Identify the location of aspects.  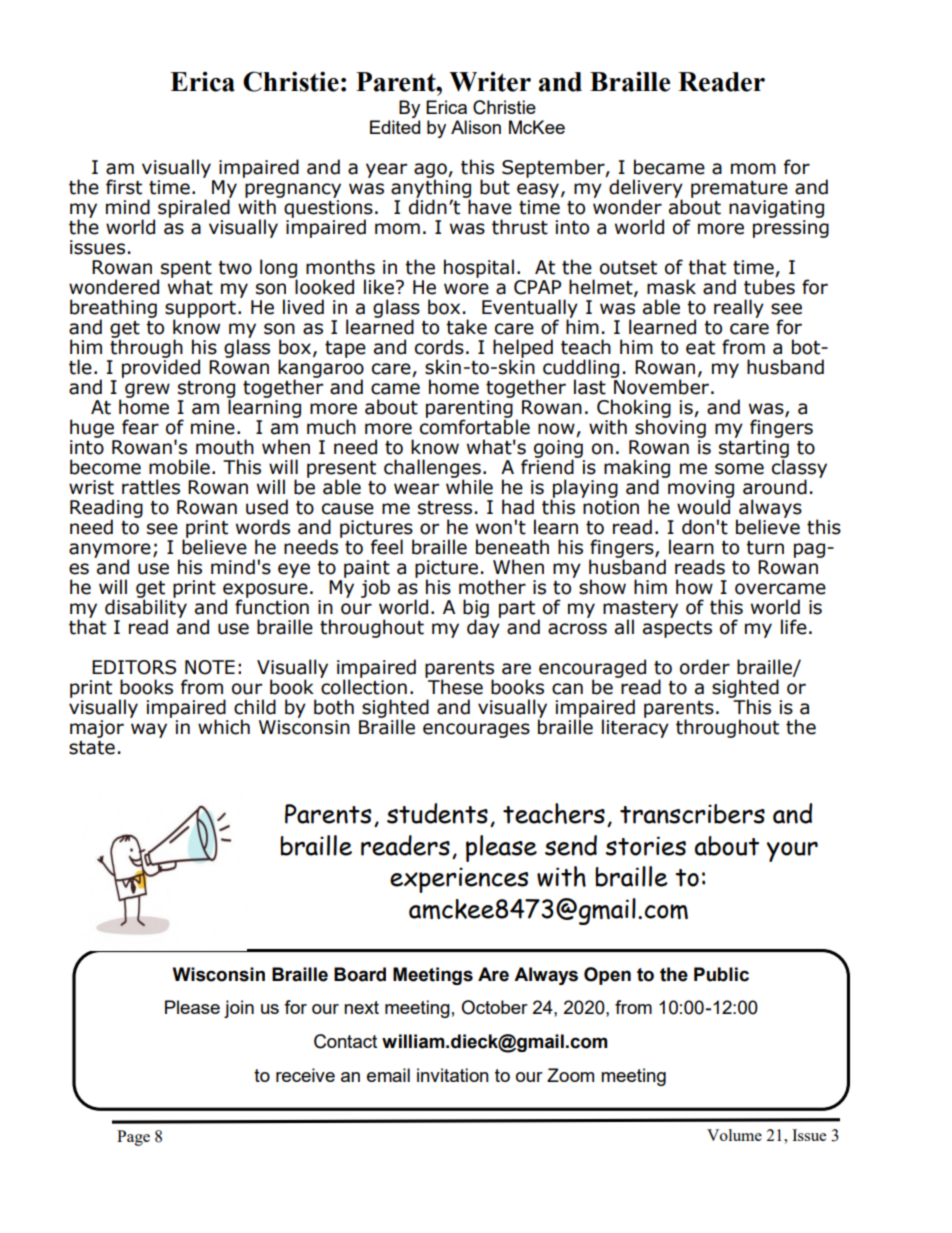
(677, 629).
